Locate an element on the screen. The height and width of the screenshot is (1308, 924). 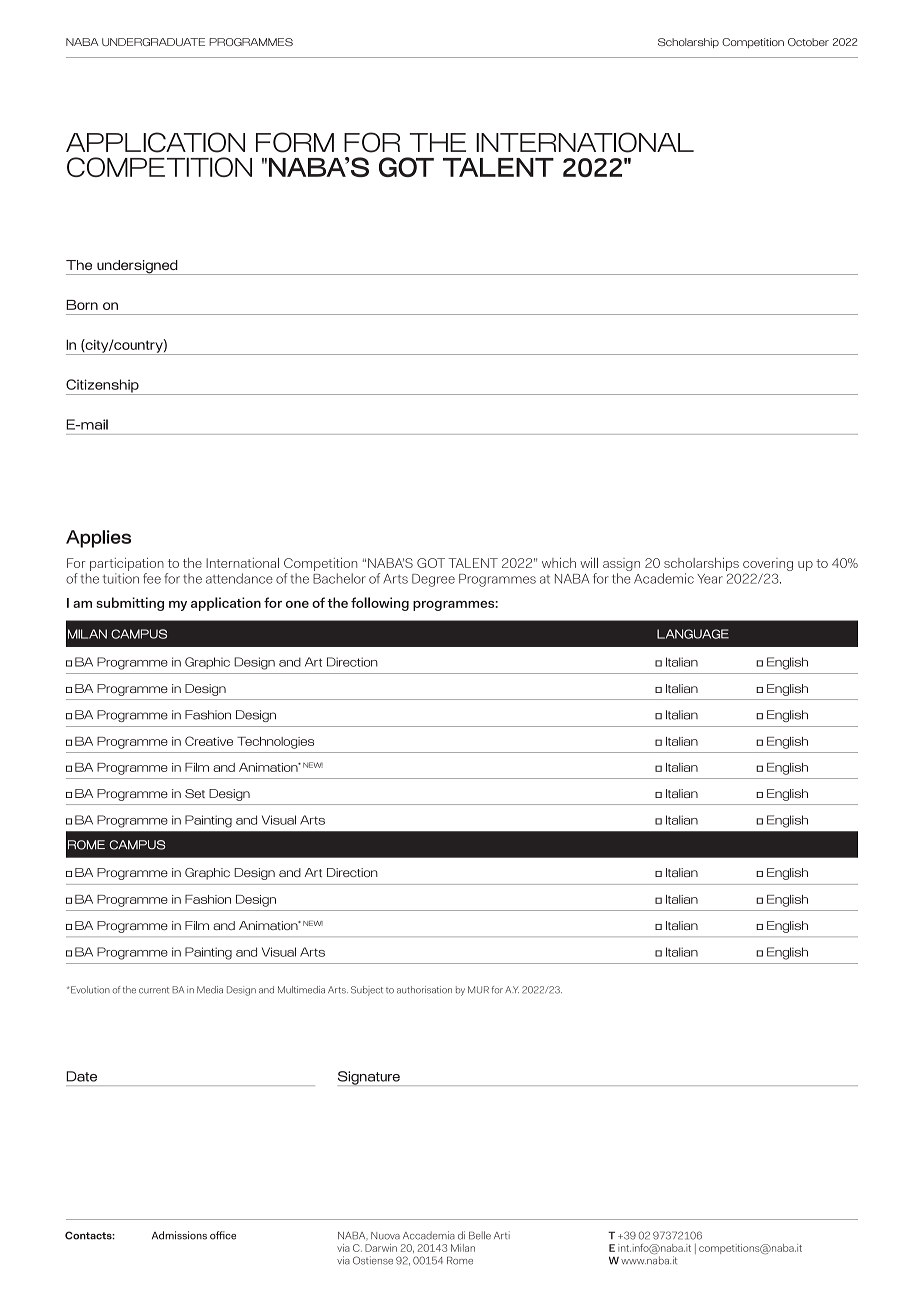
submitting is located at coordinates (130, 604).
